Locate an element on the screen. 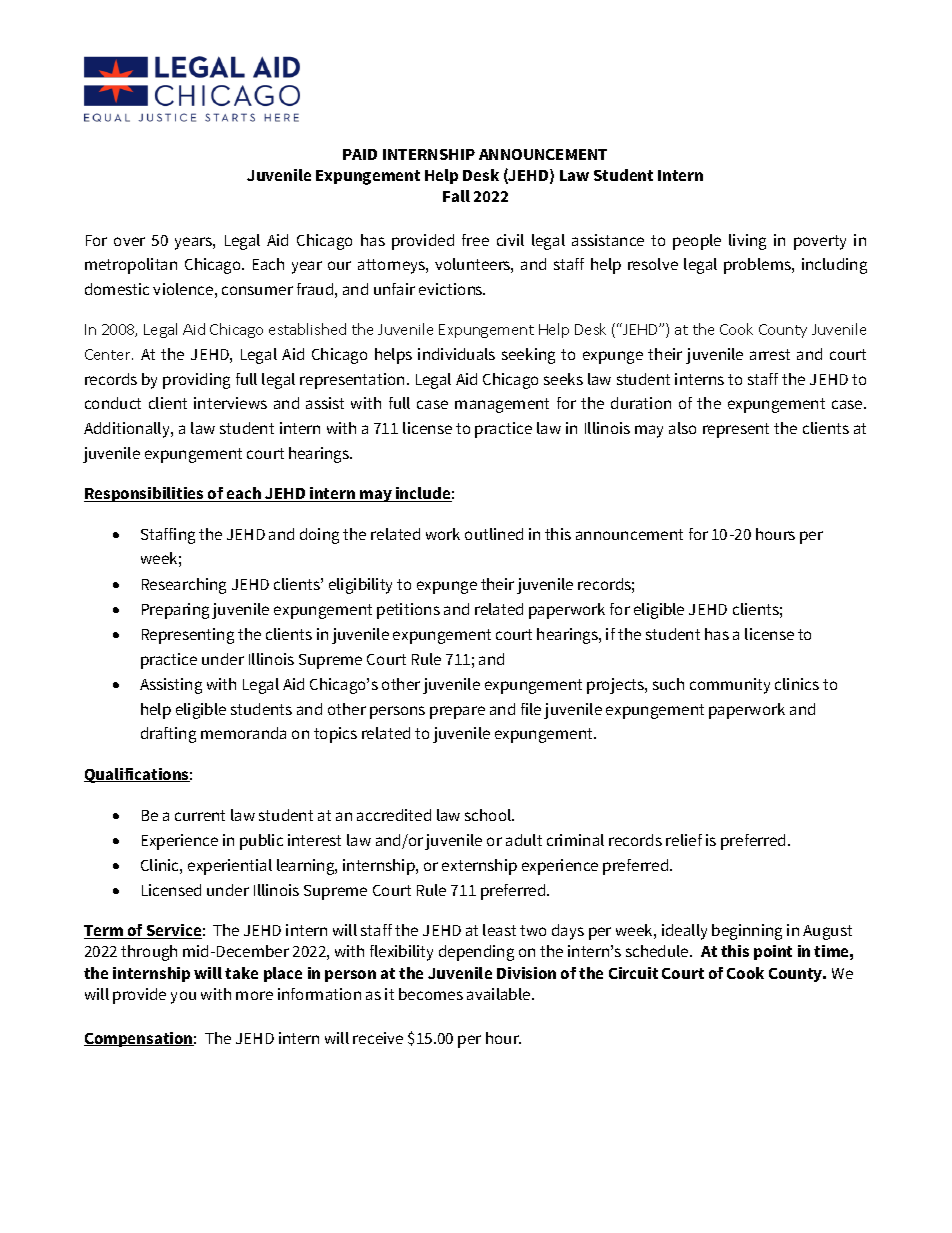 The width and height of the screenshot is (952, 1233). available is located at coordinates (500, 994).
